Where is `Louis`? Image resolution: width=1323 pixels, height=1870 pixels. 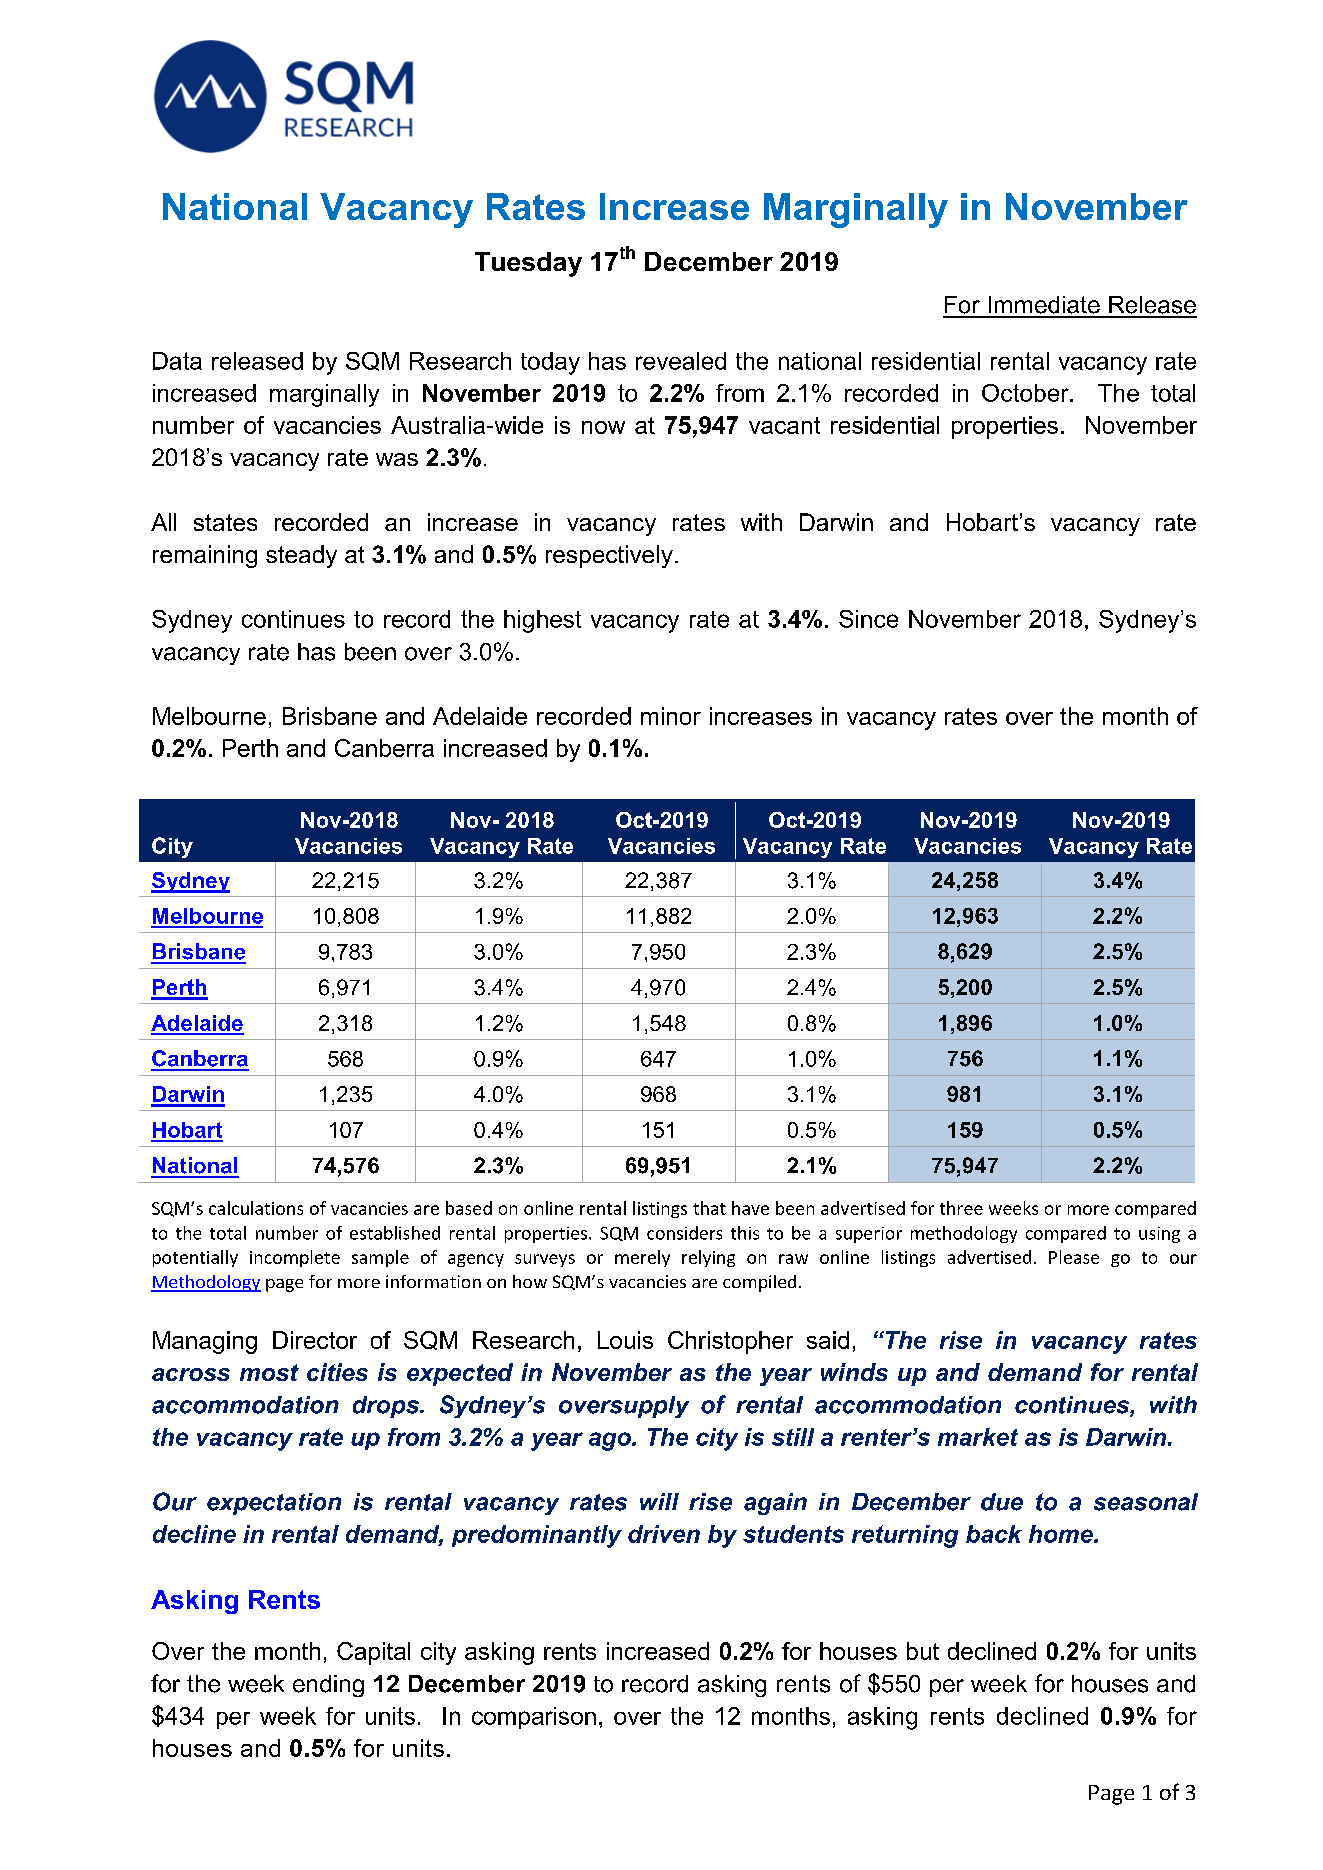
Louis is located at coordinates (625, 1340).
